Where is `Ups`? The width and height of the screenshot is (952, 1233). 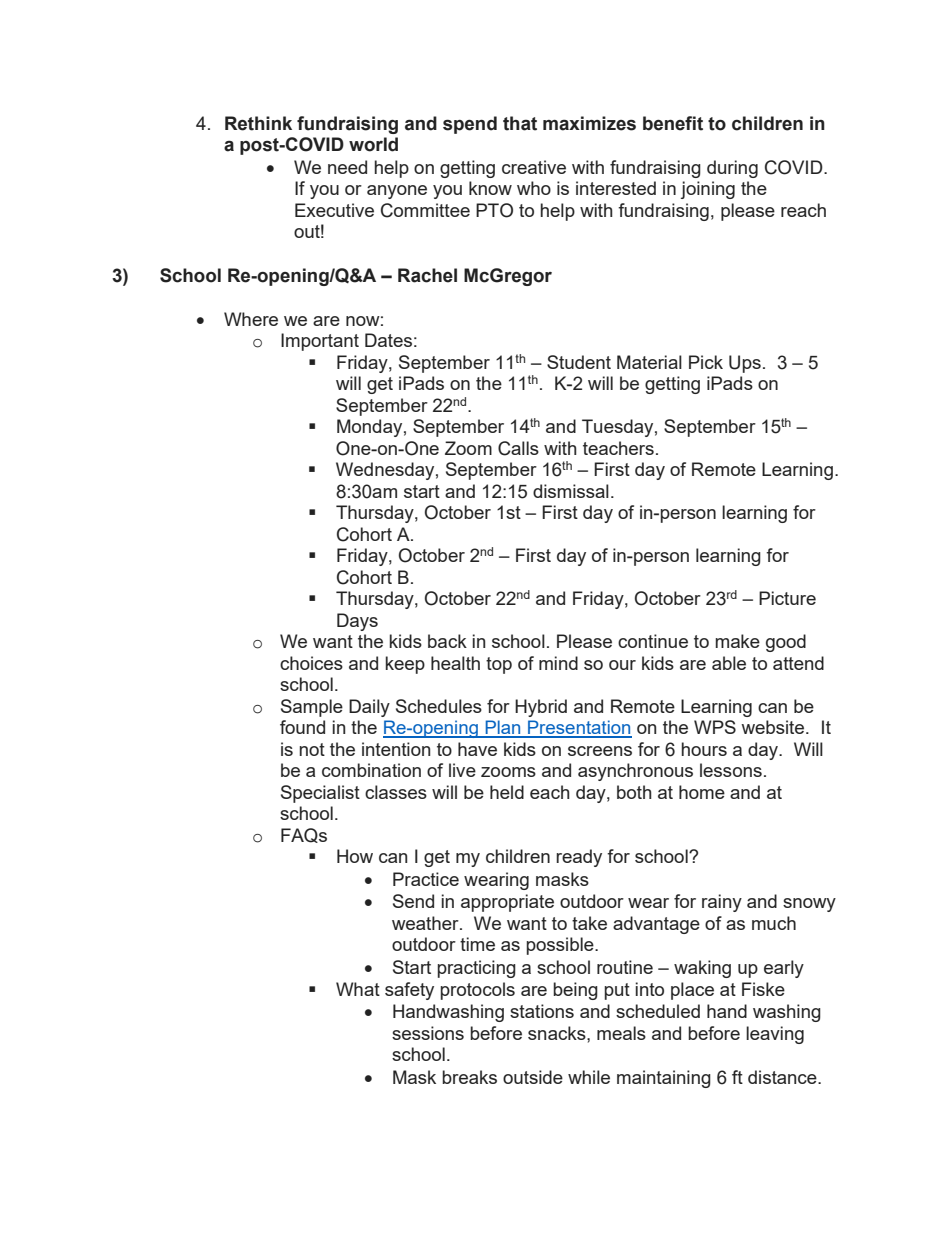 Ups is located at coordinates (745, 364).
